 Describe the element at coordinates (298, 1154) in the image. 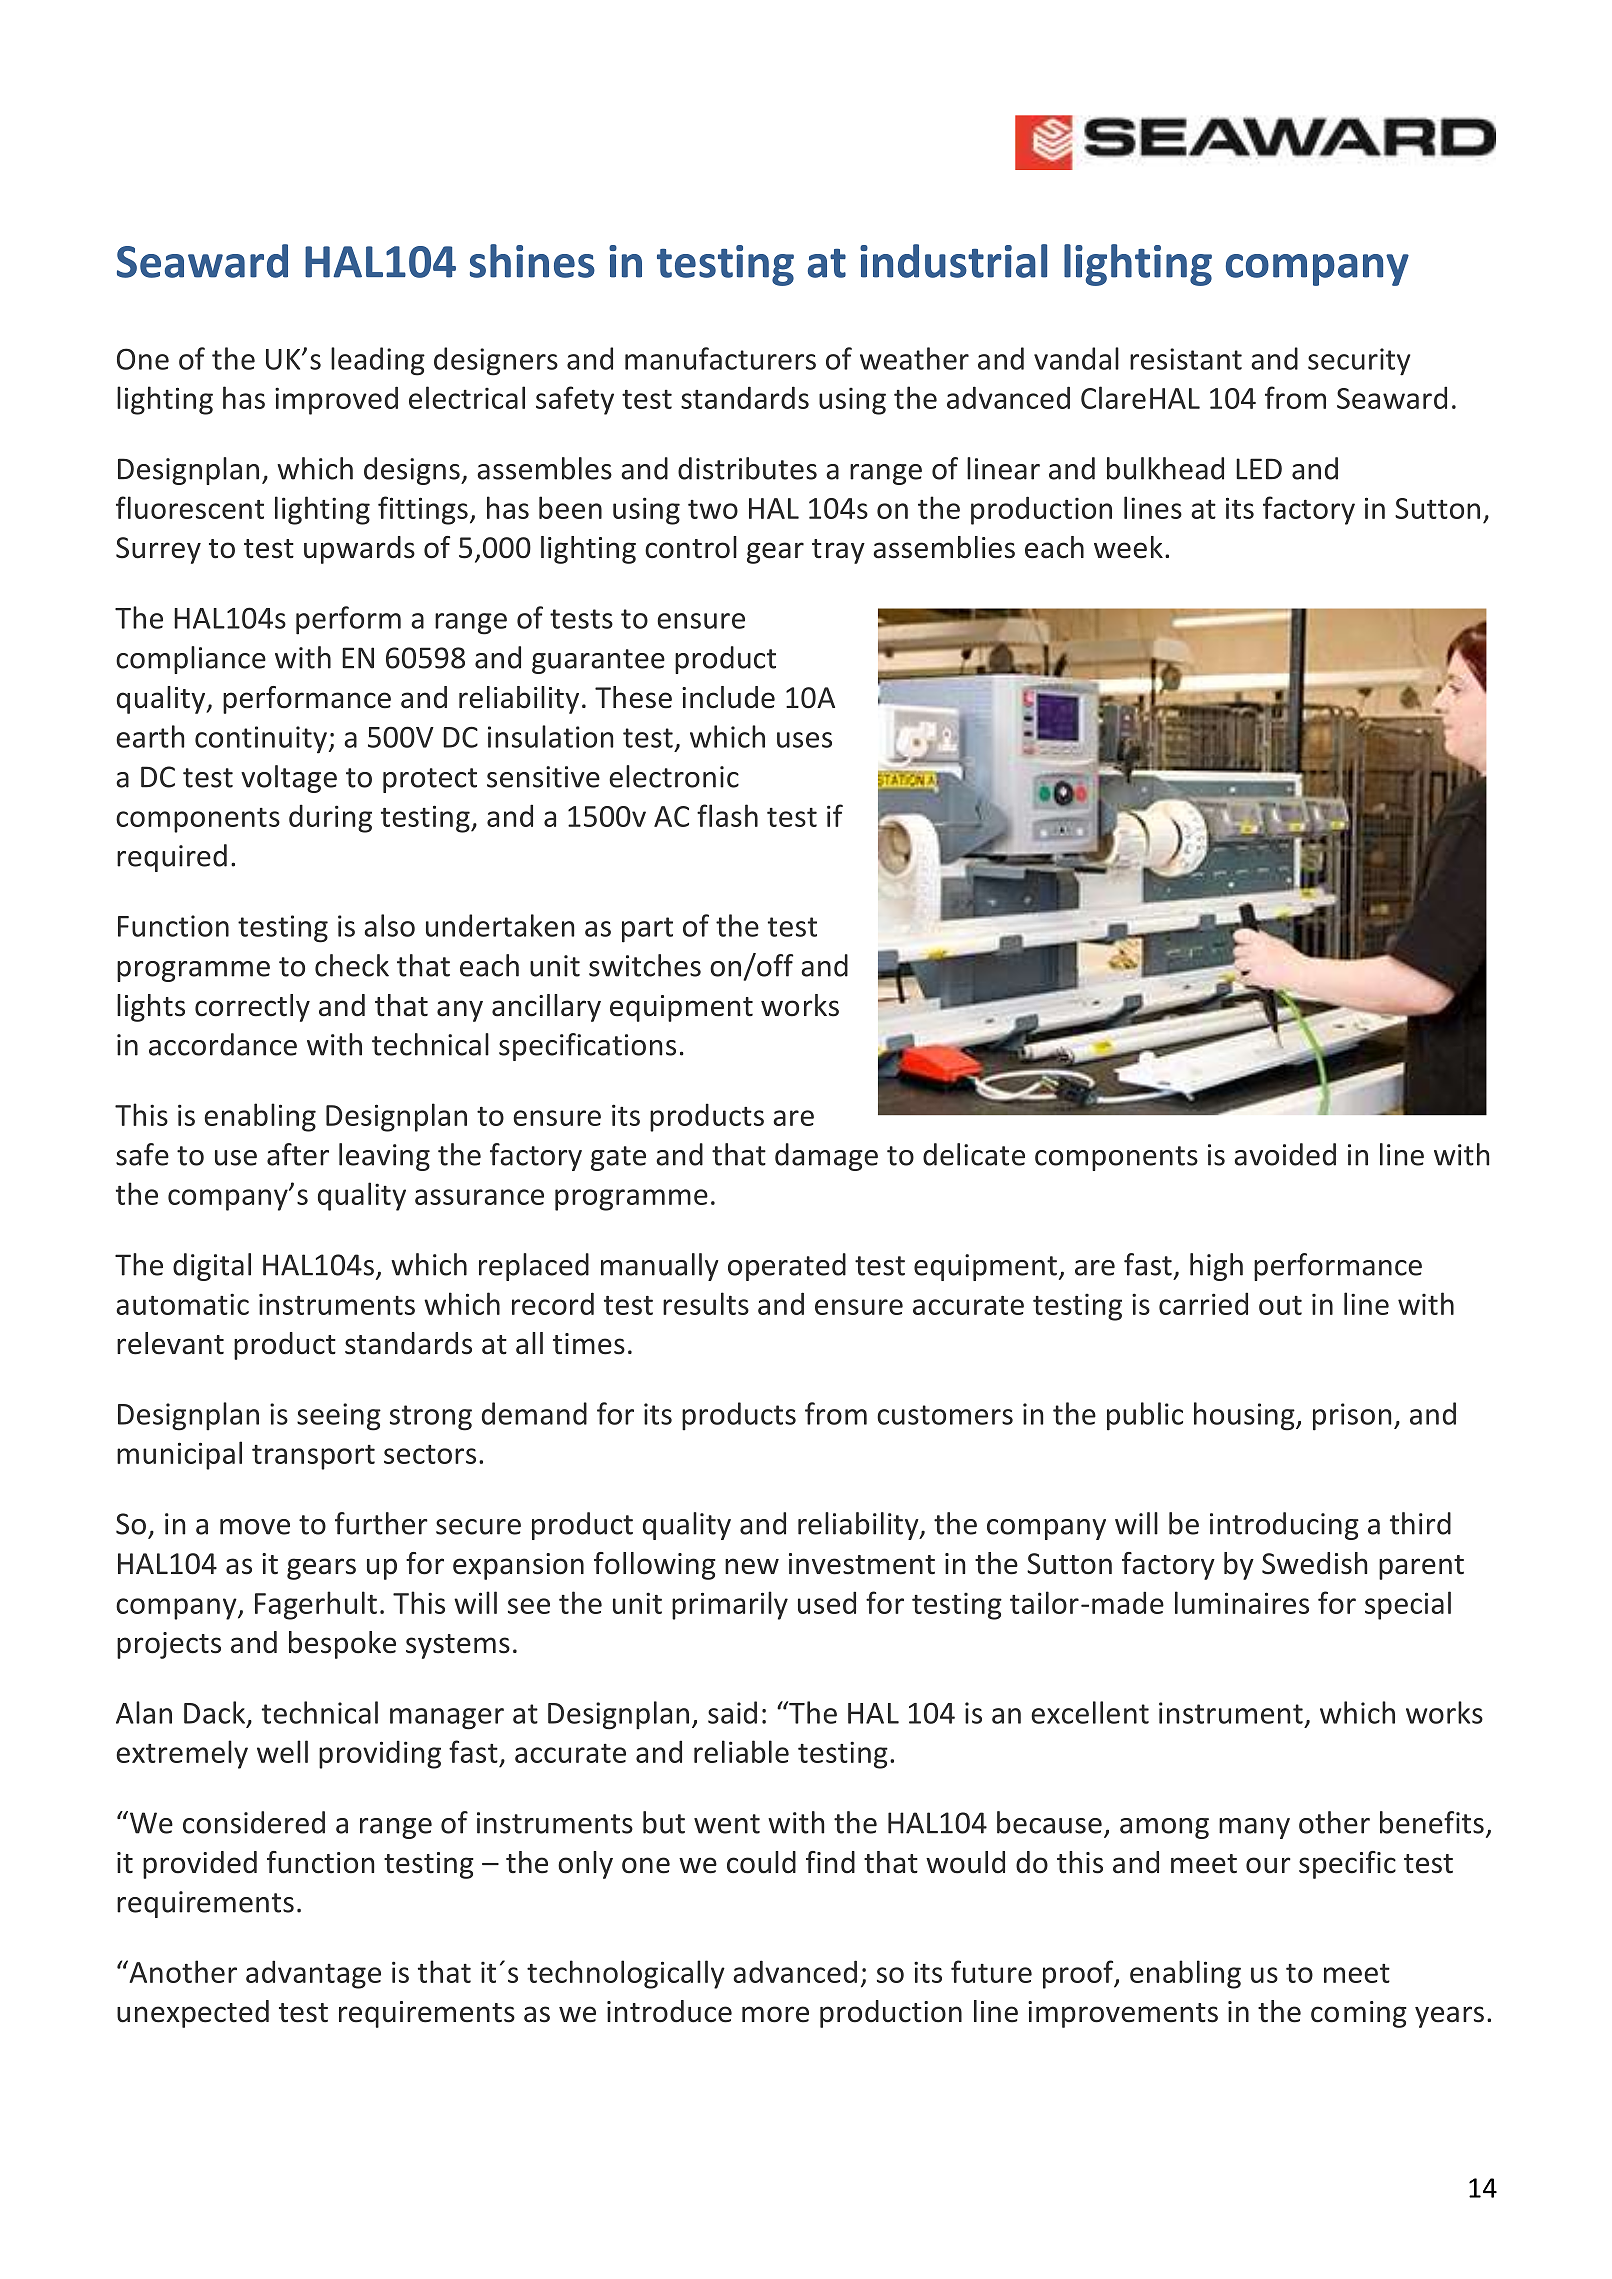

I see `after` at that location.
